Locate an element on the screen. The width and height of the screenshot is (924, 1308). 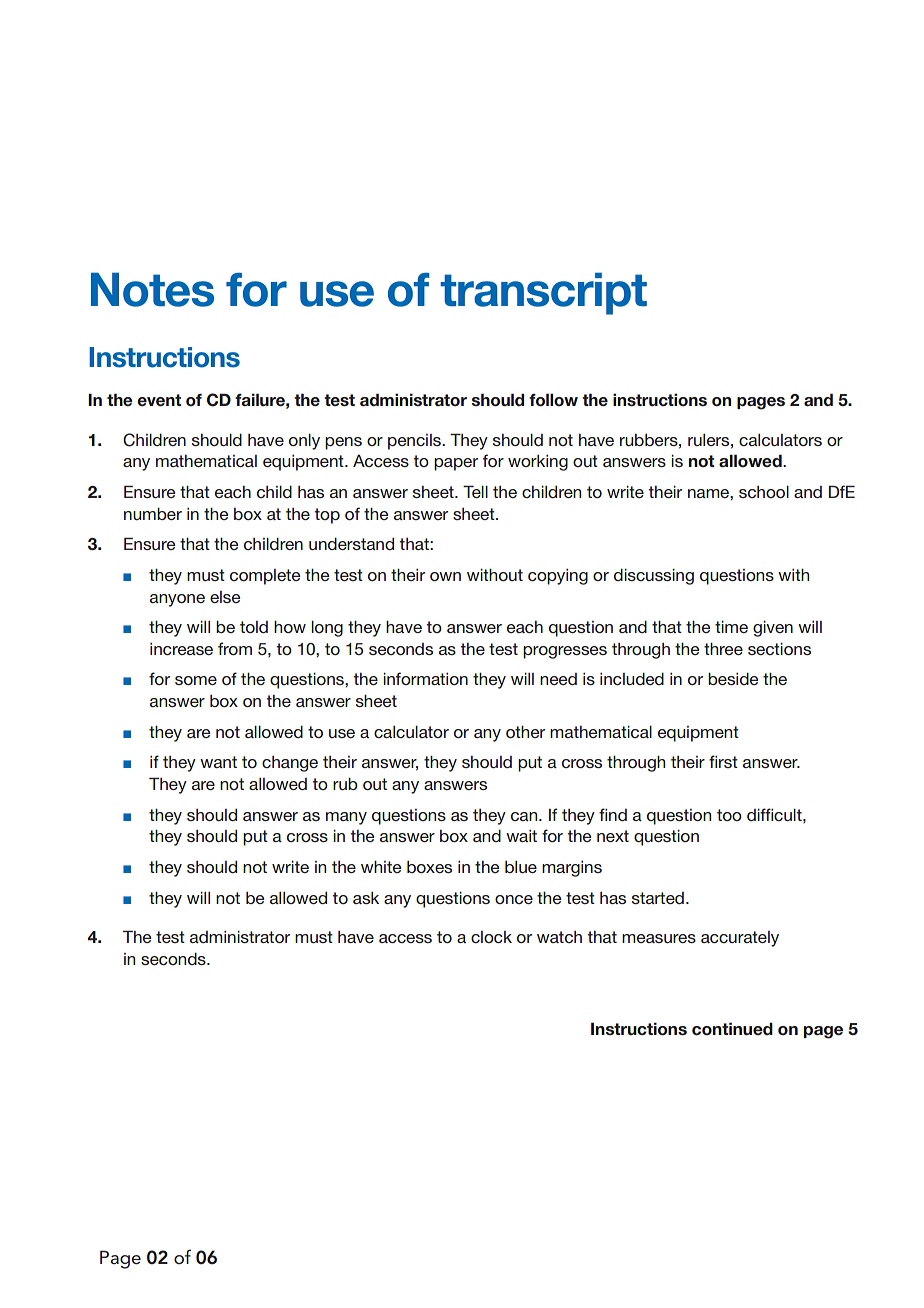
can is located at coordinates (525, 816).
